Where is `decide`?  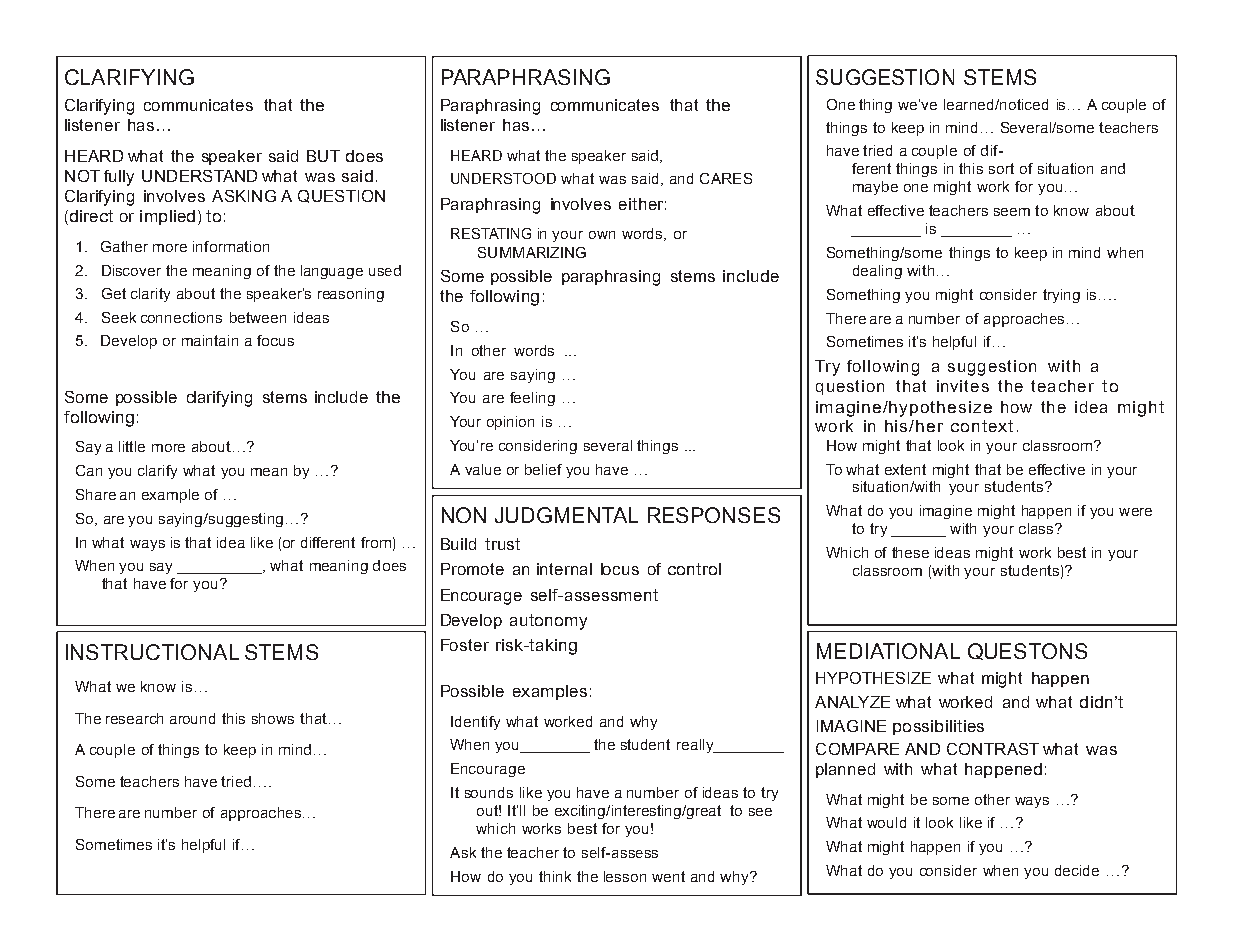
decide is located at coordinates (1077, 870).
